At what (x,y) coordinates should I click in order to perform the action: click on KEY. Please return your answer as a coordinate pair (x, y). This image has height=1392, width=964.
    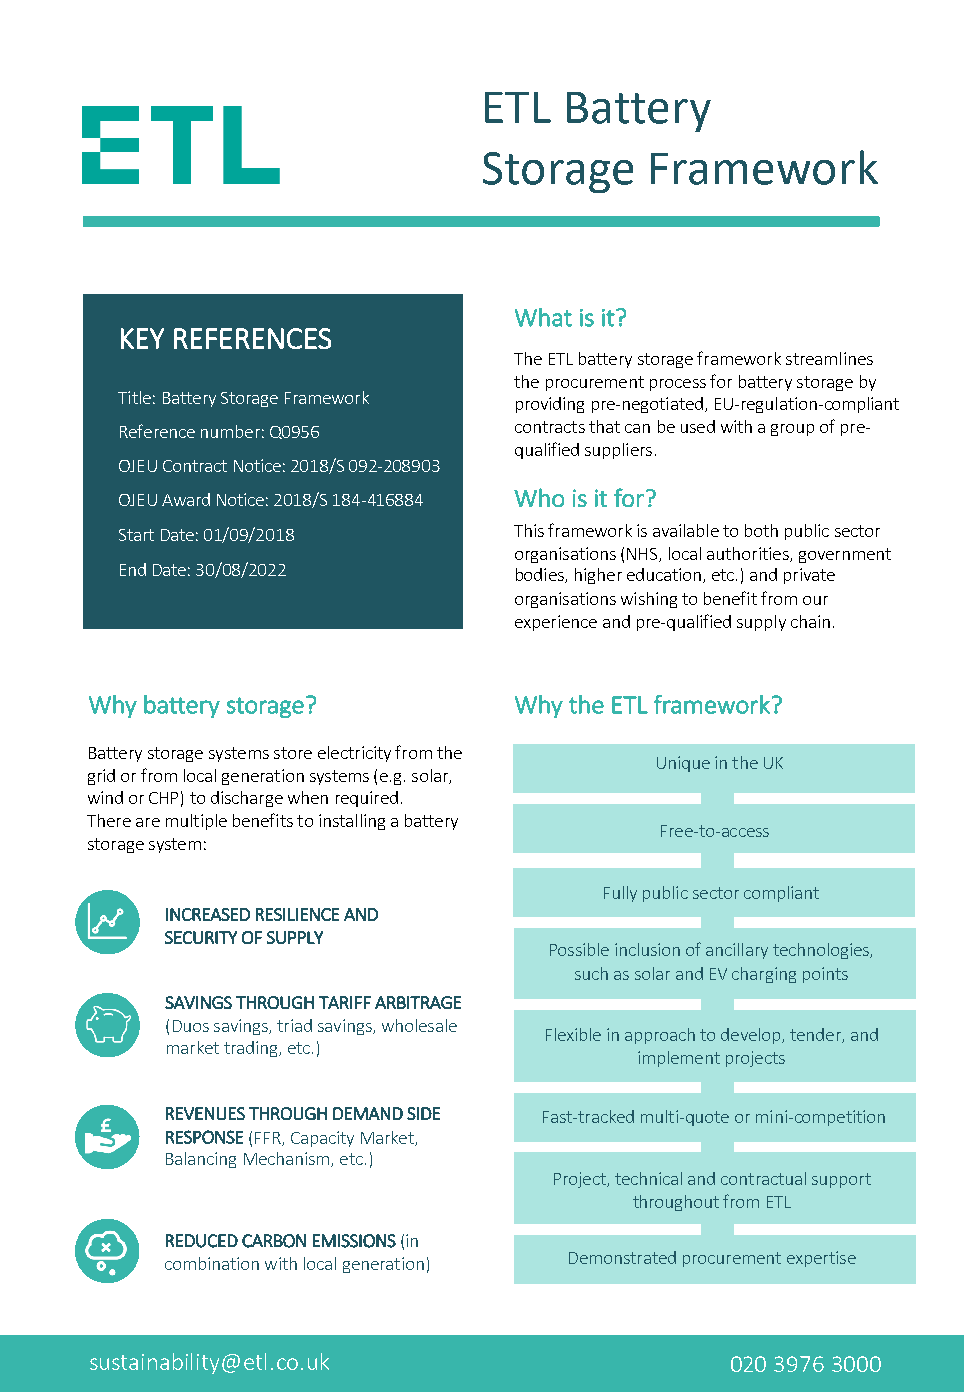
    Looking at the image, I should click on (142, 338).
